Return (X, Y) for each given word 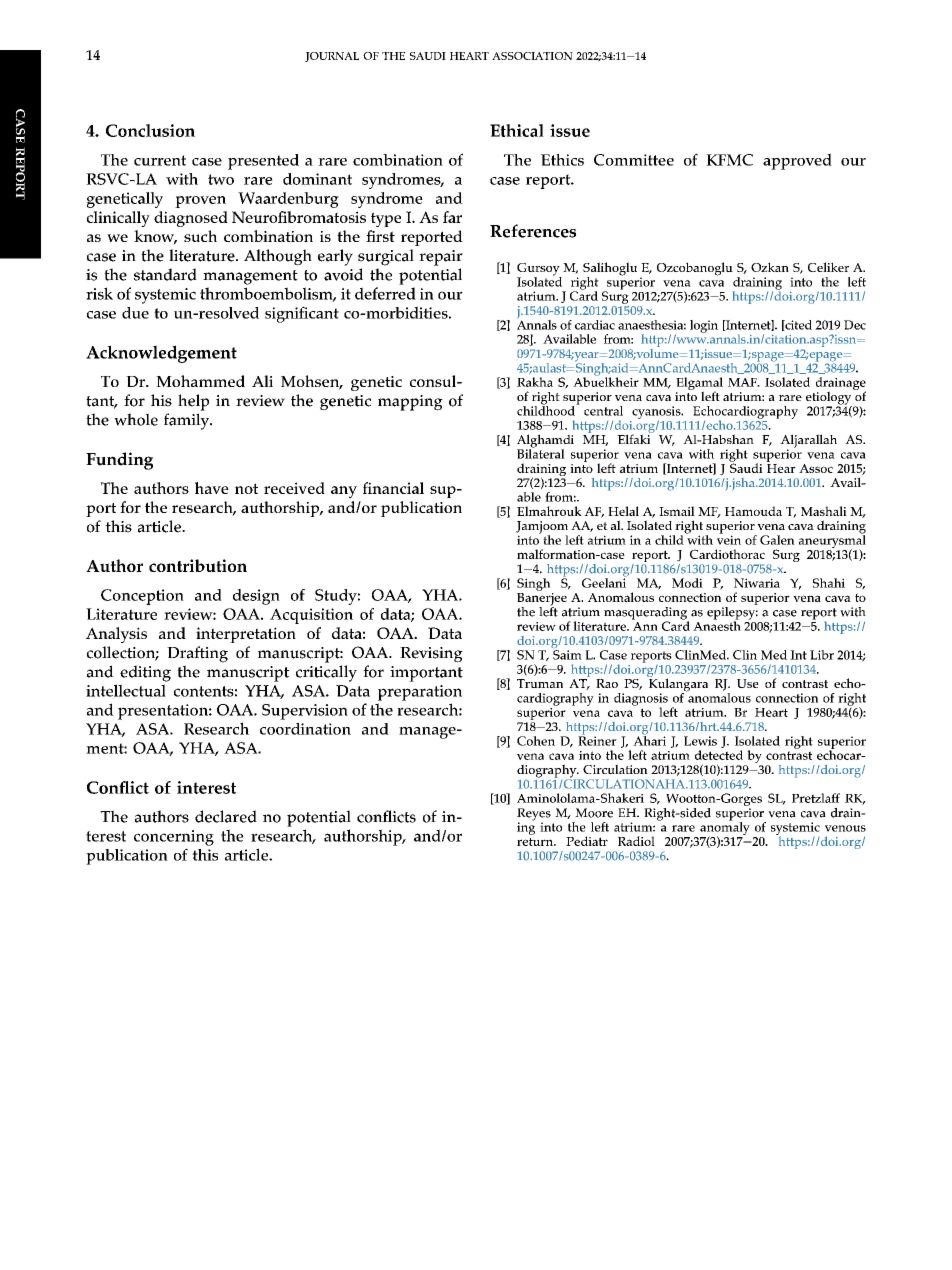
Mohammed (200, 381)
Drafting (197, 654)
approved (797, 161)
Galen (777, 540)
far (452, 217)
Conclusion (150, 130)
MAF (743, 382)
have (212, 488)
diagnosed (191, 219)
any (344, 492)
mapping (410, 403)
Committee (634, 160)
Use (748, 683)
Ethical (517, 130)
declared (226, 816)
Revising (431, 655)
